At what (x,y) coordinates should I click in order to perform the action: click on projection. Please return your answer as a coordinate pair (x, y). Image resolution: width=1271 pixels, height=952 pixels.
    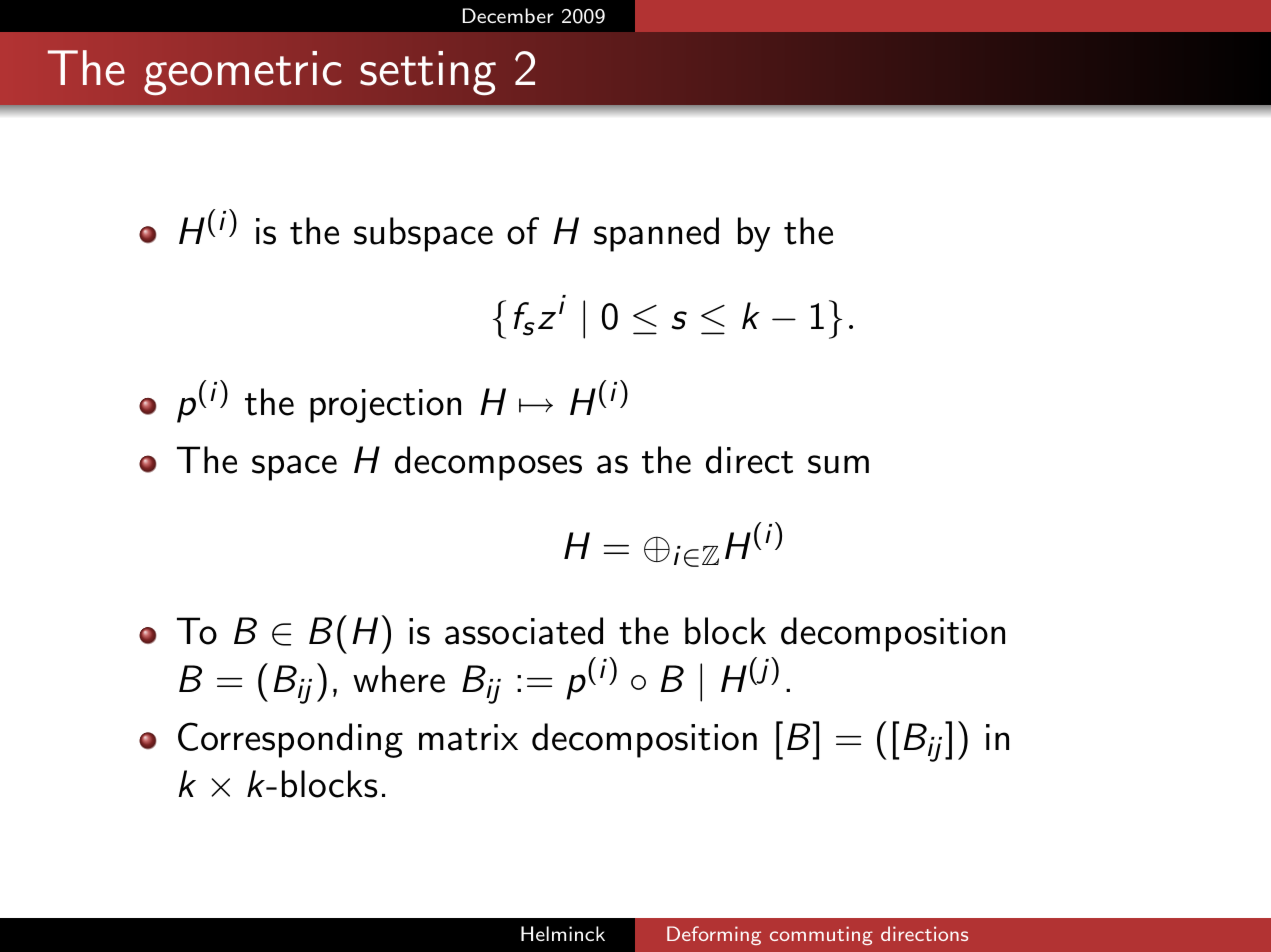
    Looking at the image, I should click on (385, 406).
